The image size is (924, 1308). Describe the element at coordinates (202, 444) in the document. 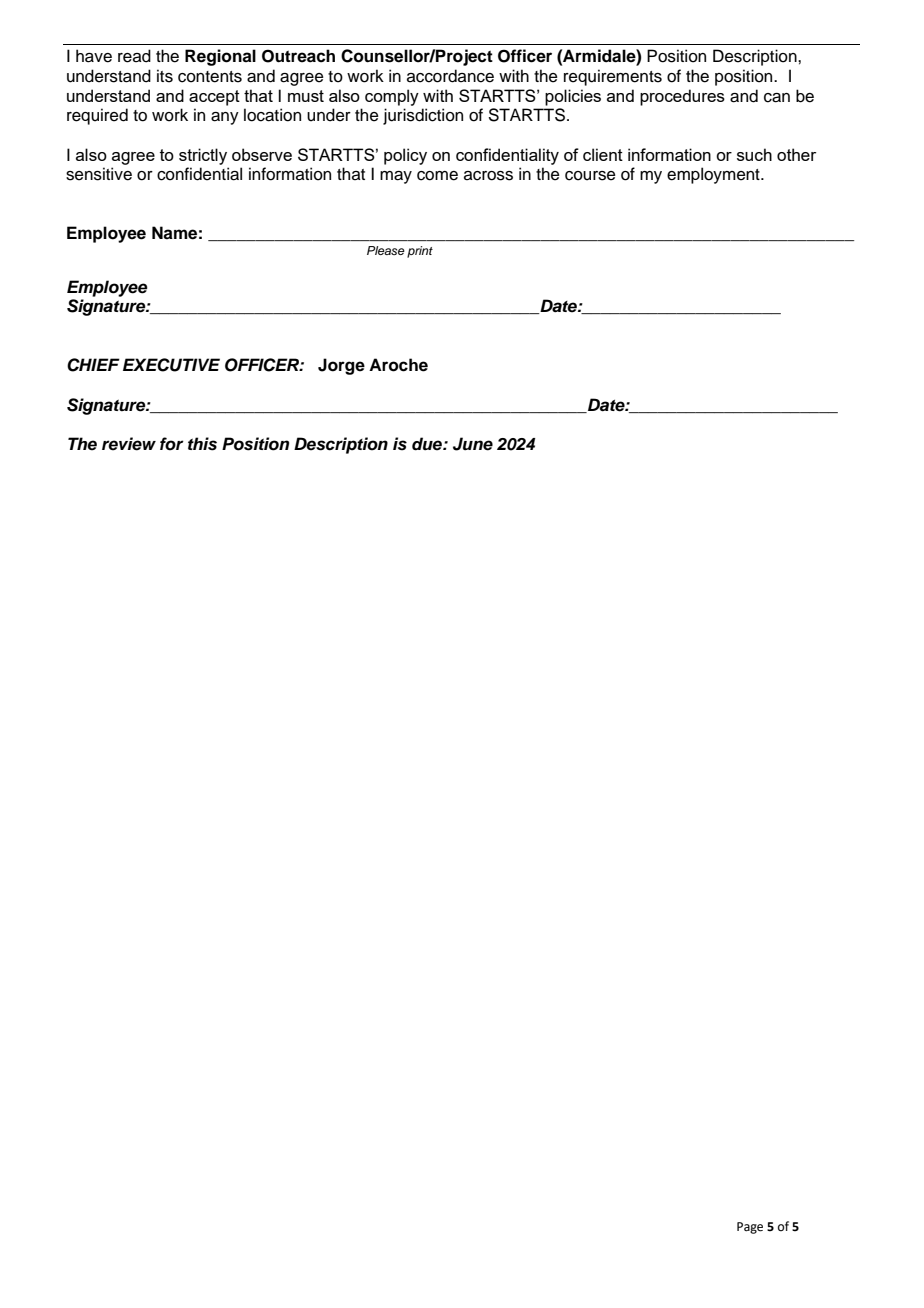

I see `this` at that location.
